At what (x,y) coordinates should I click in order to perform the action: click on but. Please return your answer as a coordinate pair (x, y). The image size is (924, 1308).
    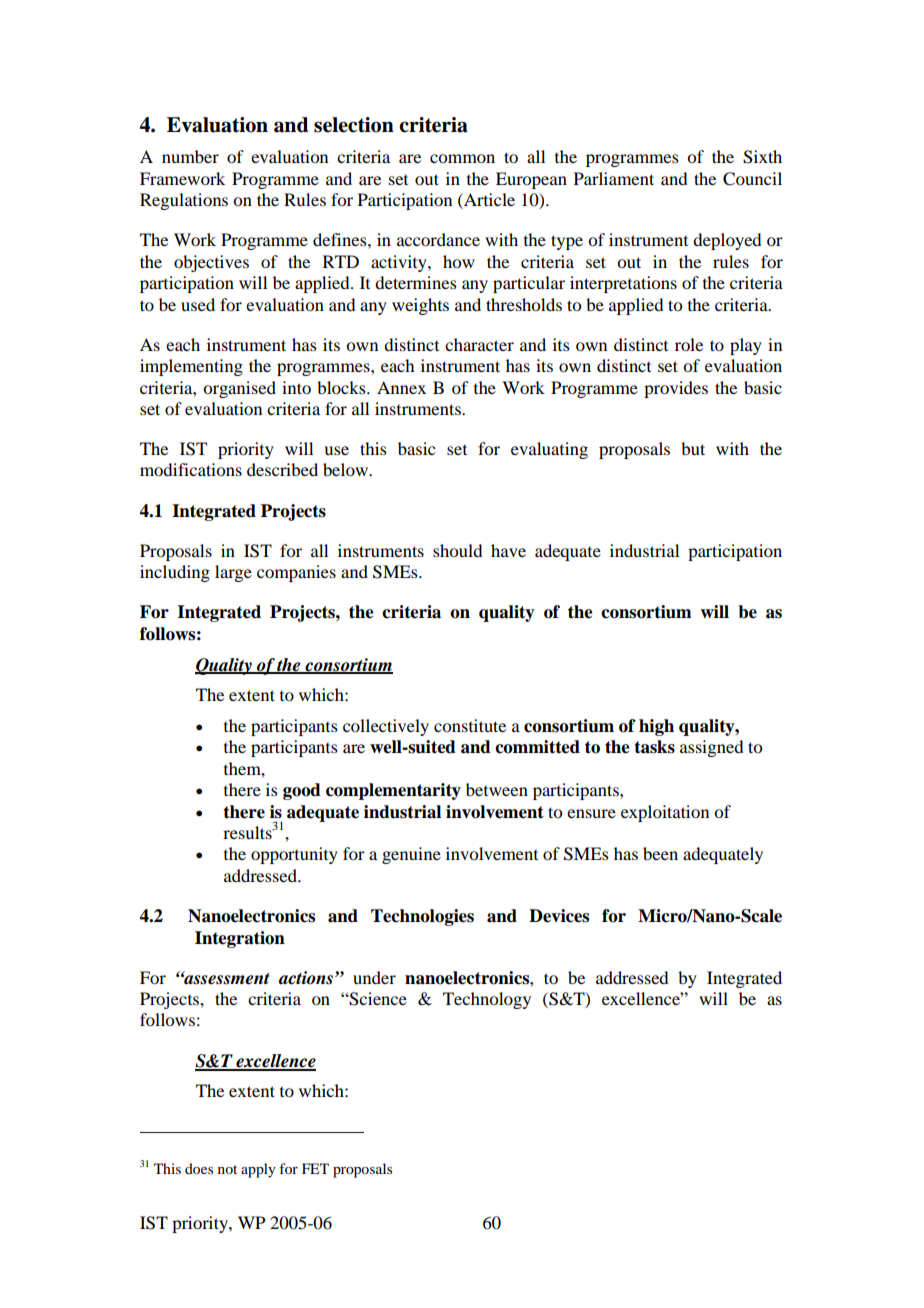
    Looking at the image, I should click on (693, 448).
